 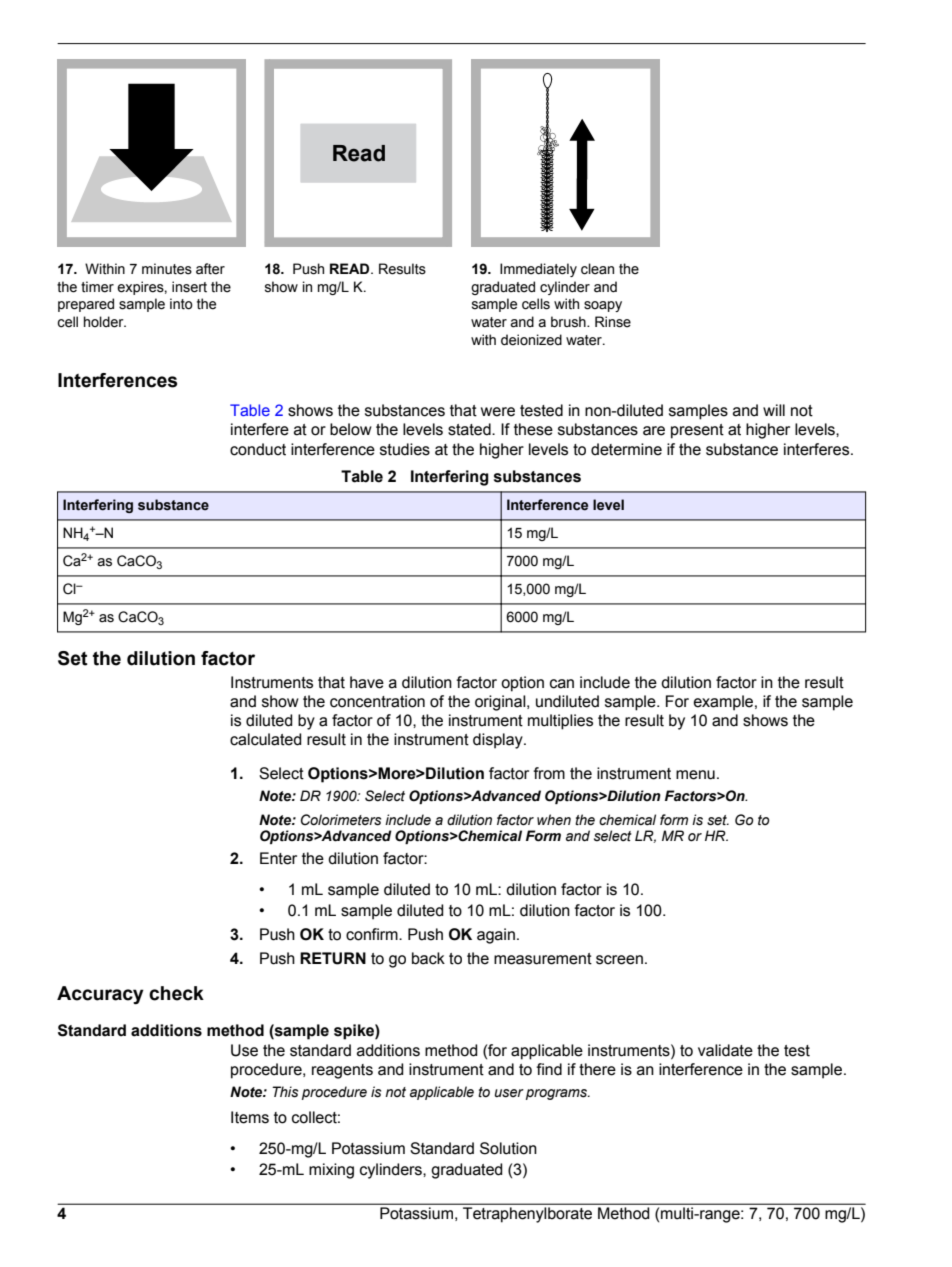 What do you see at coordinates (695, 775) in the screenshot?
I see `menu` at bounding box center [695, 775].
